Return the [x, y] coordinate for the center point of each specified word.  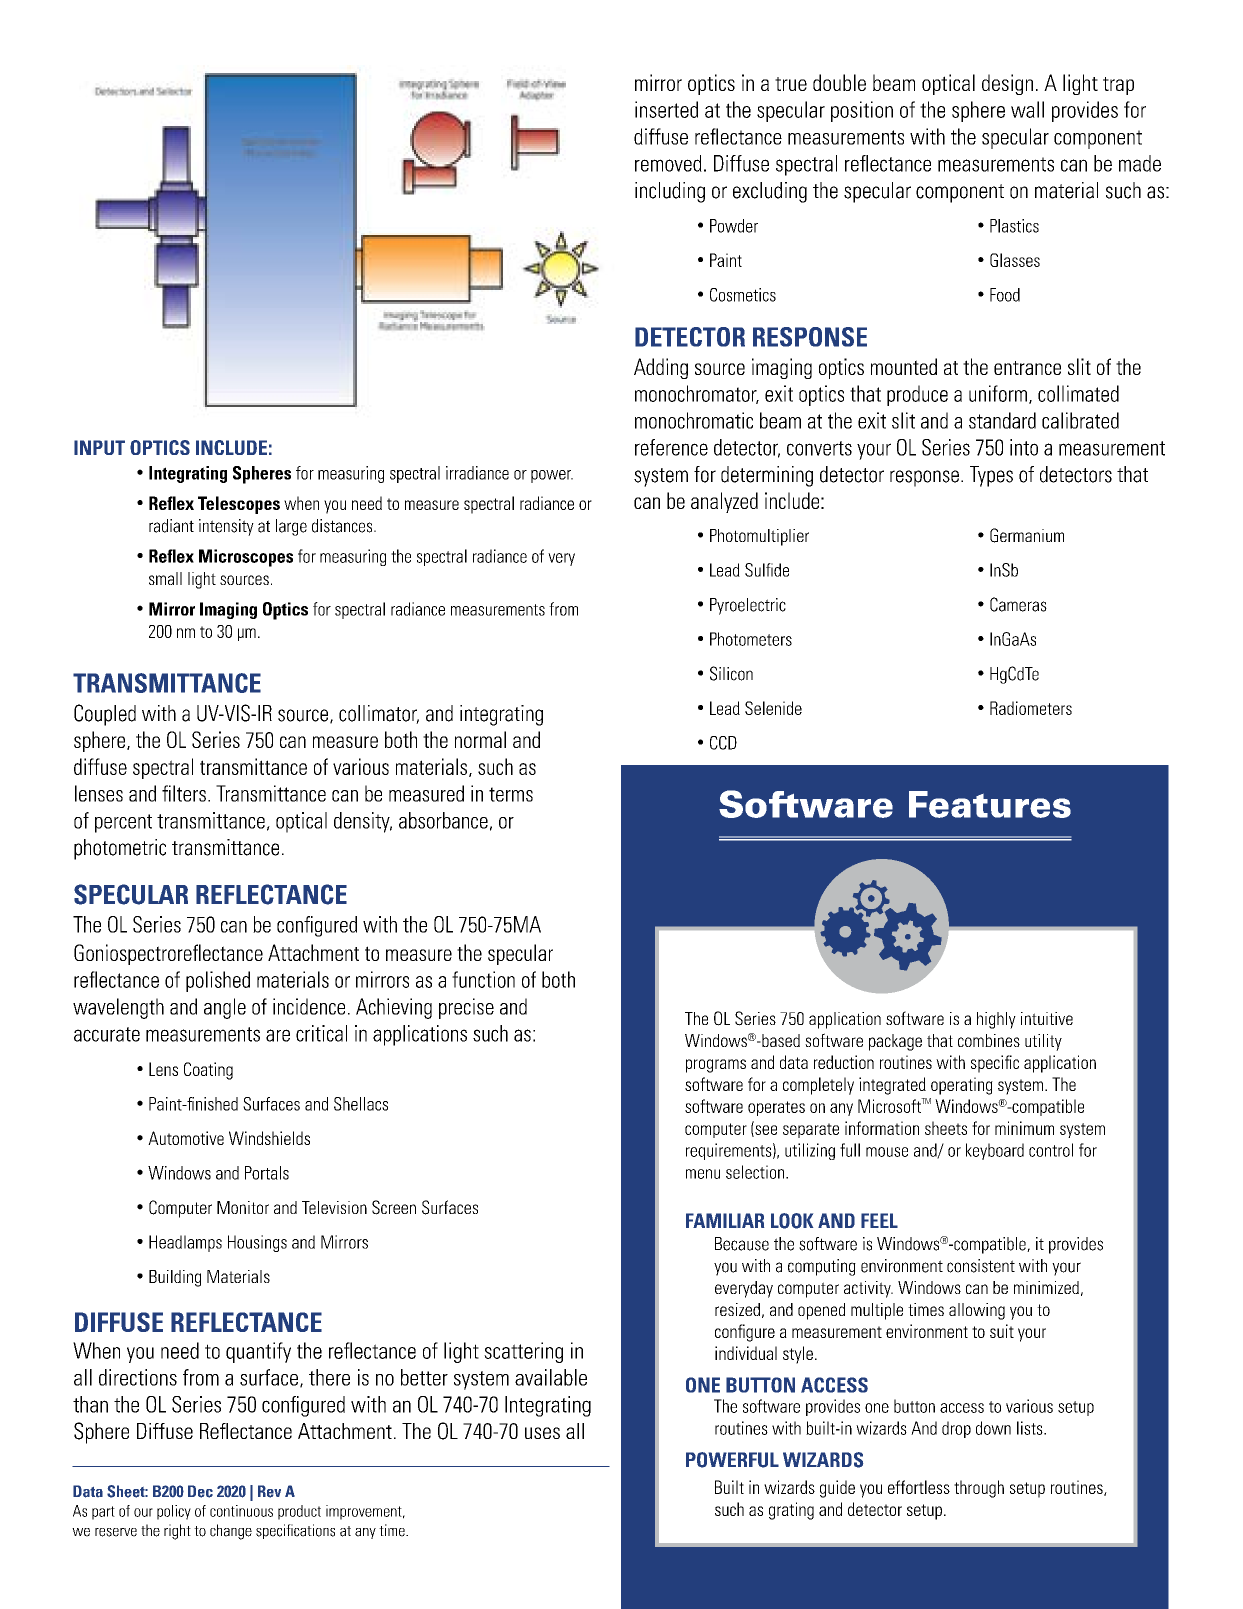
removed [668, 163]
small [165, 578]
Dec [200, 1491]
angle [225, 1008]
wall [1027, 109]
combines [989, 1040]
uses [542, 1433]
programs [716, 1066]
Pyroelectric [748, 606]
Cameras [1018, 604]
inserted [666, 109]
